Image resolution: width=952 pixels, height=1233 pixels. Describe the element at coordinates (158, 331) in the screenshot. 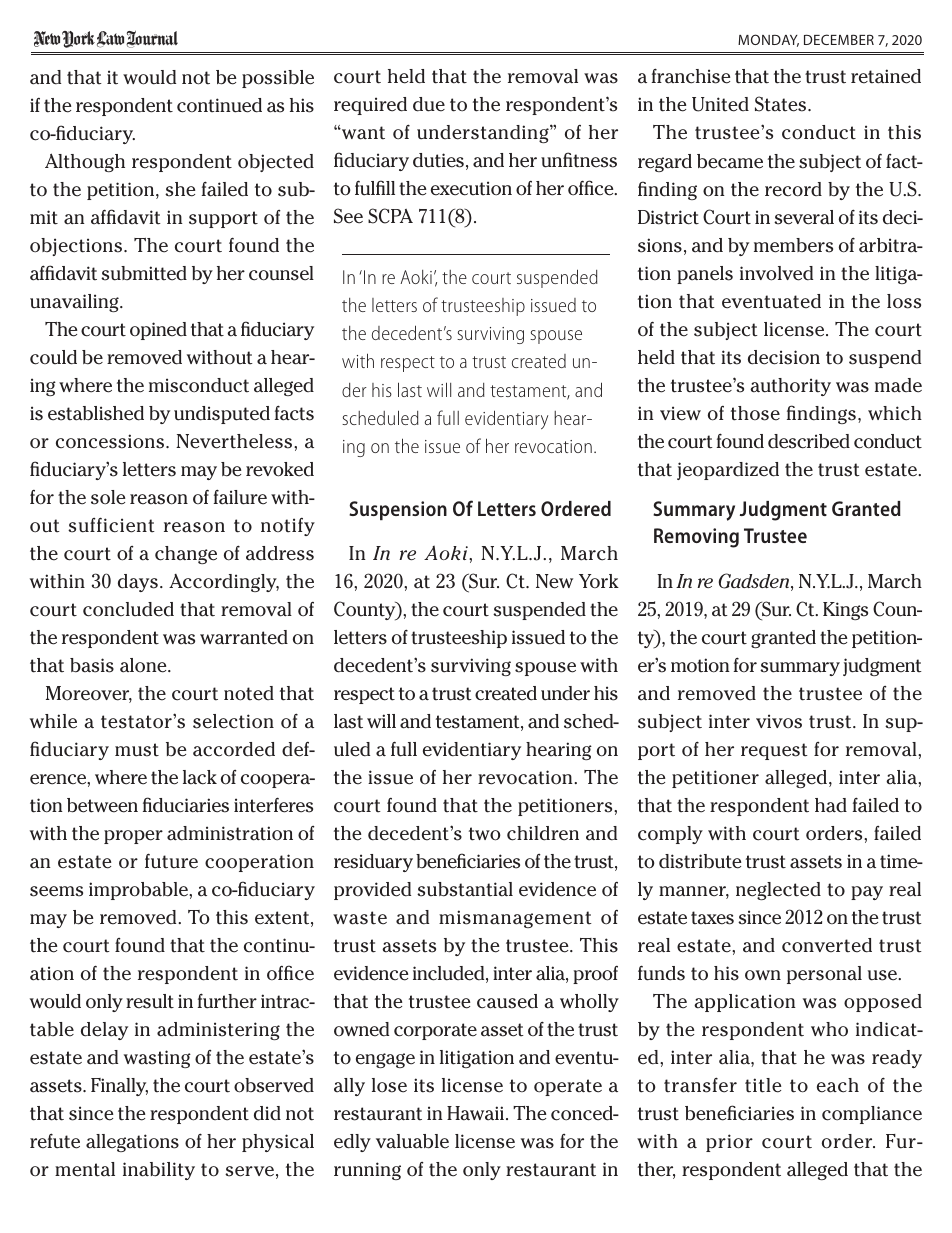

I see `opined` at that location.
